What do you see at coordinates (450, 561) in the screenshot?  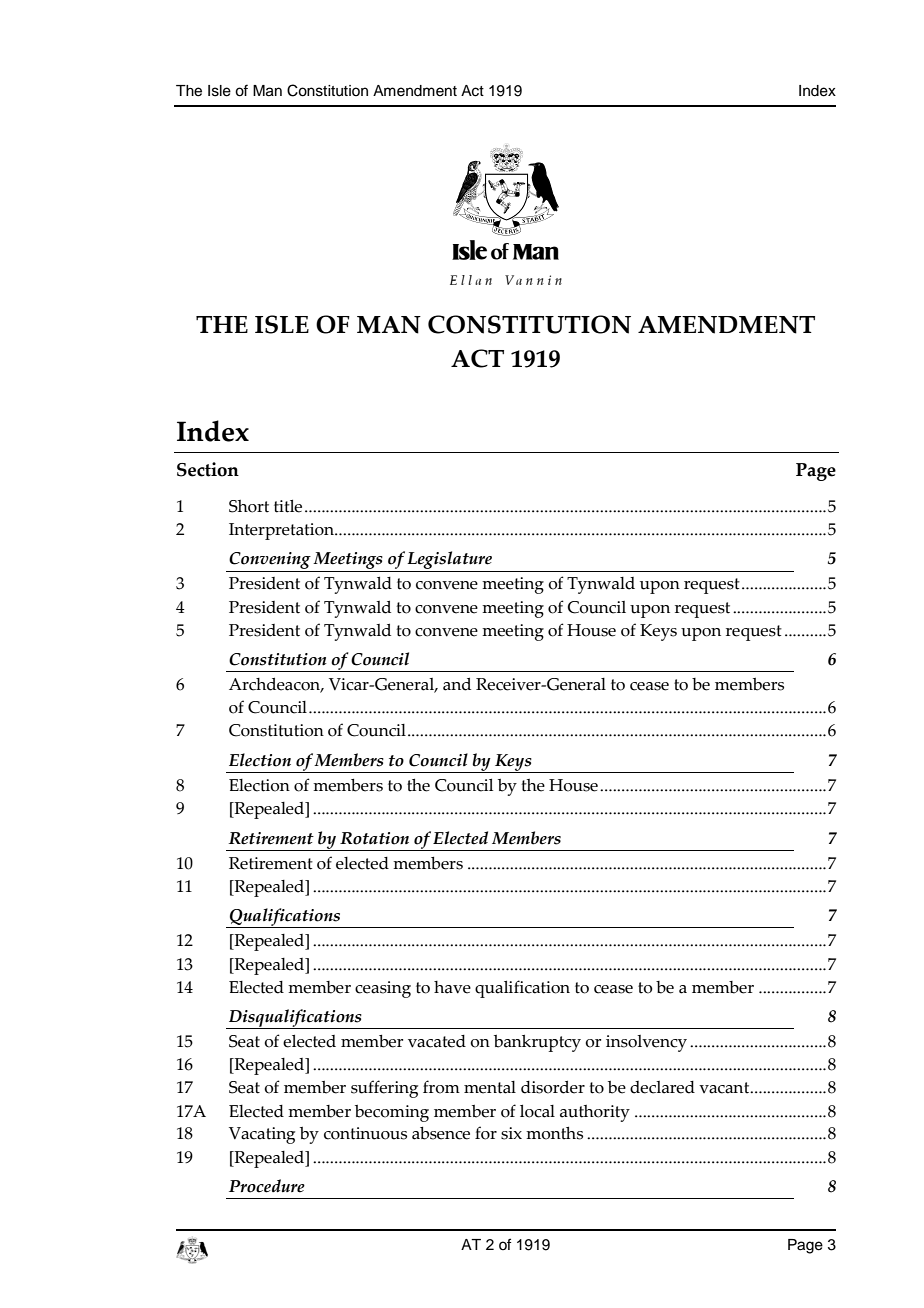 I see `Legislature` at bounding box center [450, 561].
